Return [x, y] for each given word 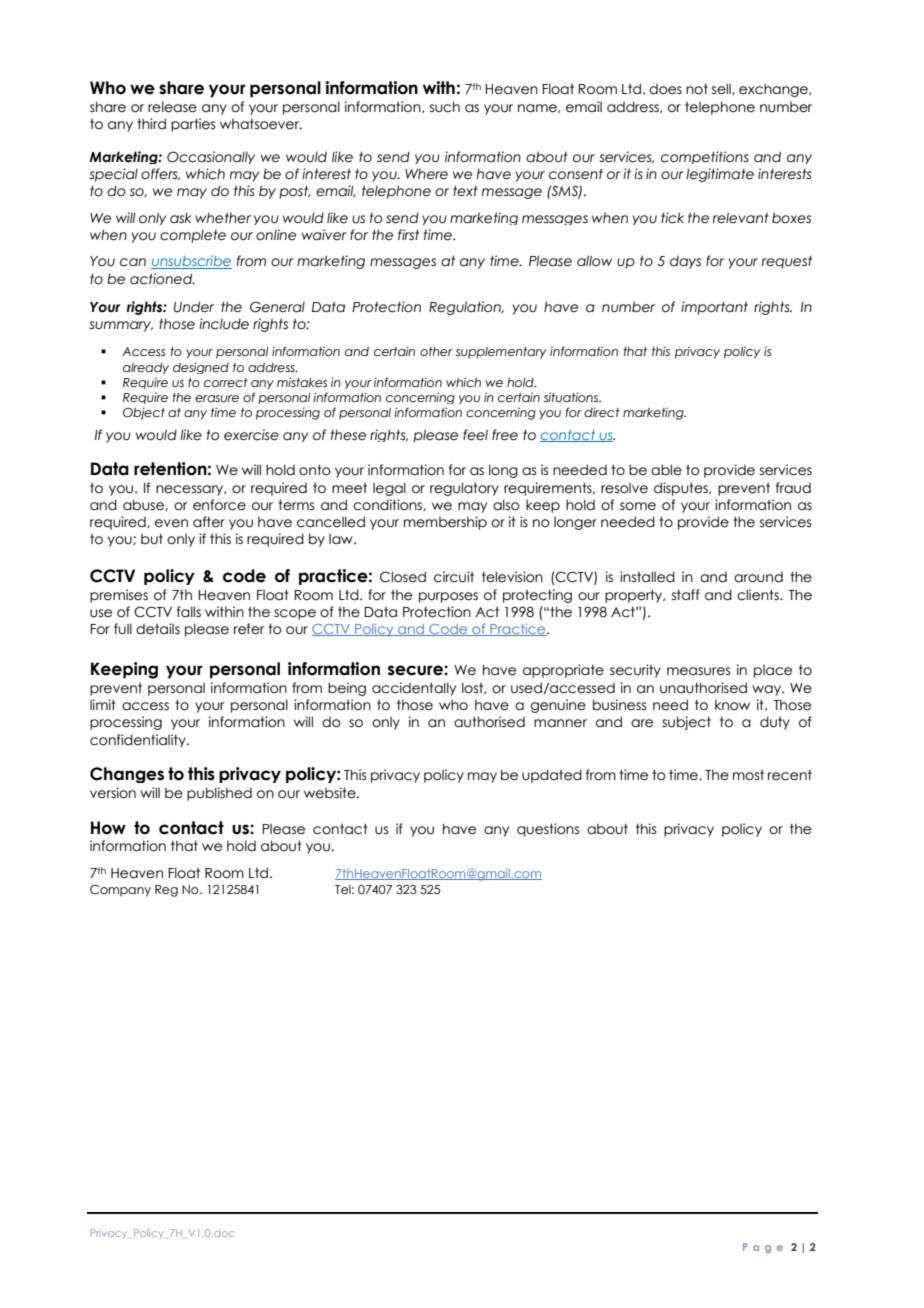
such [445, 107]
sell [722, 89]
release [172, 107]
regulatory [464, 489]
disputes [682, 489]
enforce [219, 505]
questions [548, 830]
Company [120, 891]
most [748, 775]
